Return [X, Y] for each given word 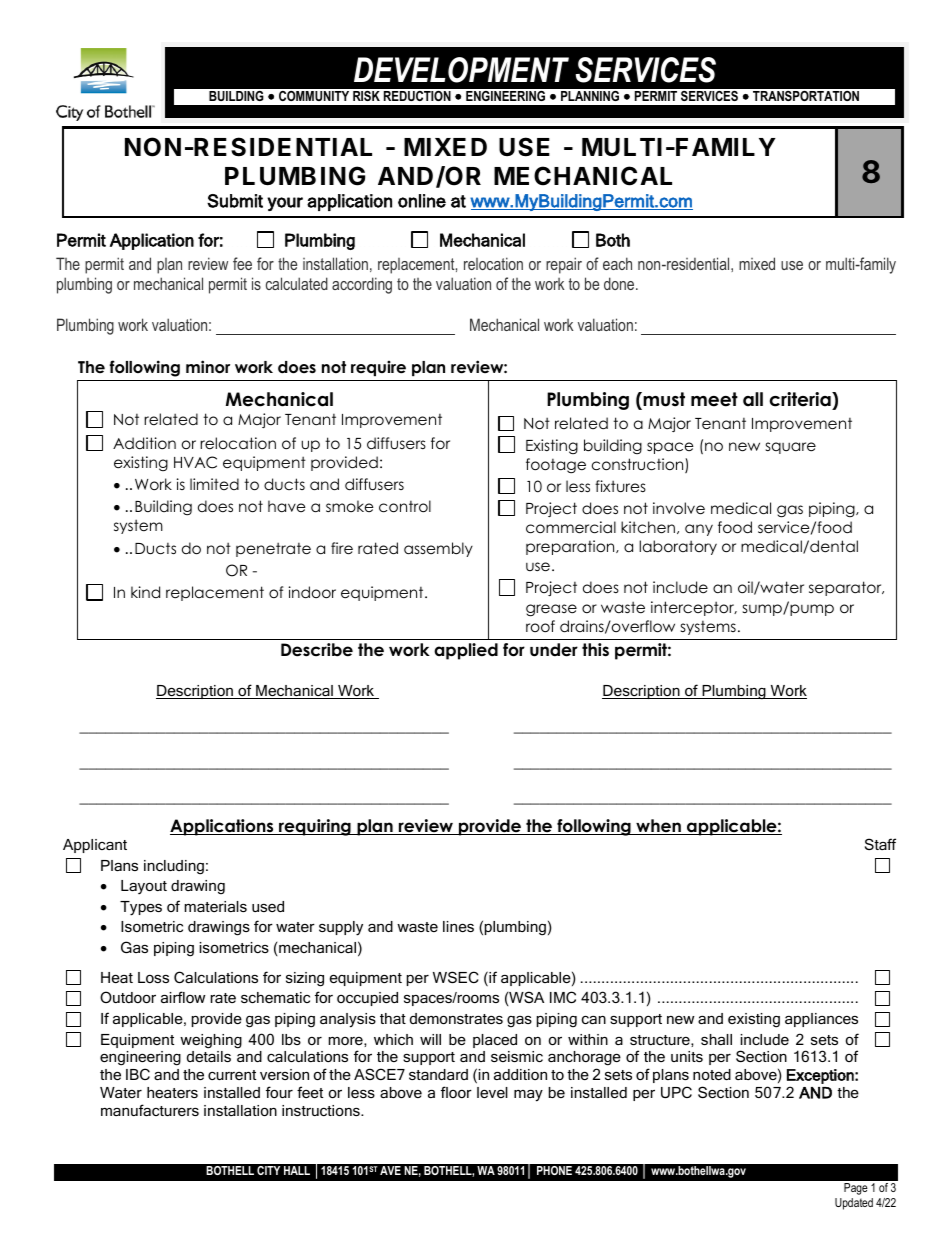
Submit [235, 201]
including [174, 867]
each [617, 263]
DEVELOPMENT [461, 70]
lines [458, 926]
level [492, 1092]
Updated [854, 1204]
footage [556, 466]
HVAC [195, 462]
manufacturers [150, 1110]
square [791, 448]
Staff [880, 844]
